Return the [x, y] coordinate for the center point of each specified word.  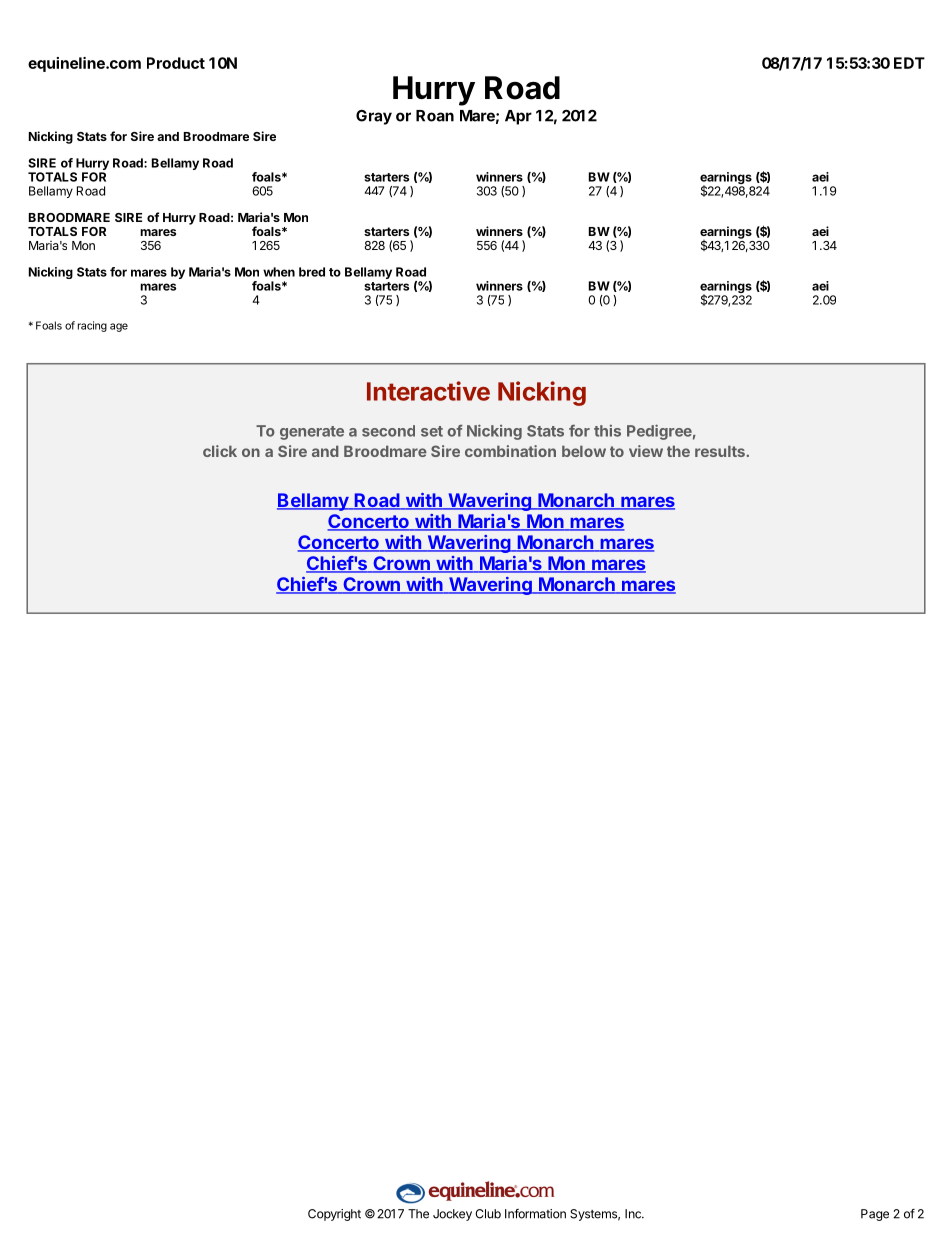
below [584, 451]
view [646, 451]
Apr [518, 117]
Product [176, 63]
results [720, 451]
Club [488, 1214]
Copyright [334, 1215]
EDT [909, 63]
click [220, 451]
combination [510, 451]
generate [312, 433]
